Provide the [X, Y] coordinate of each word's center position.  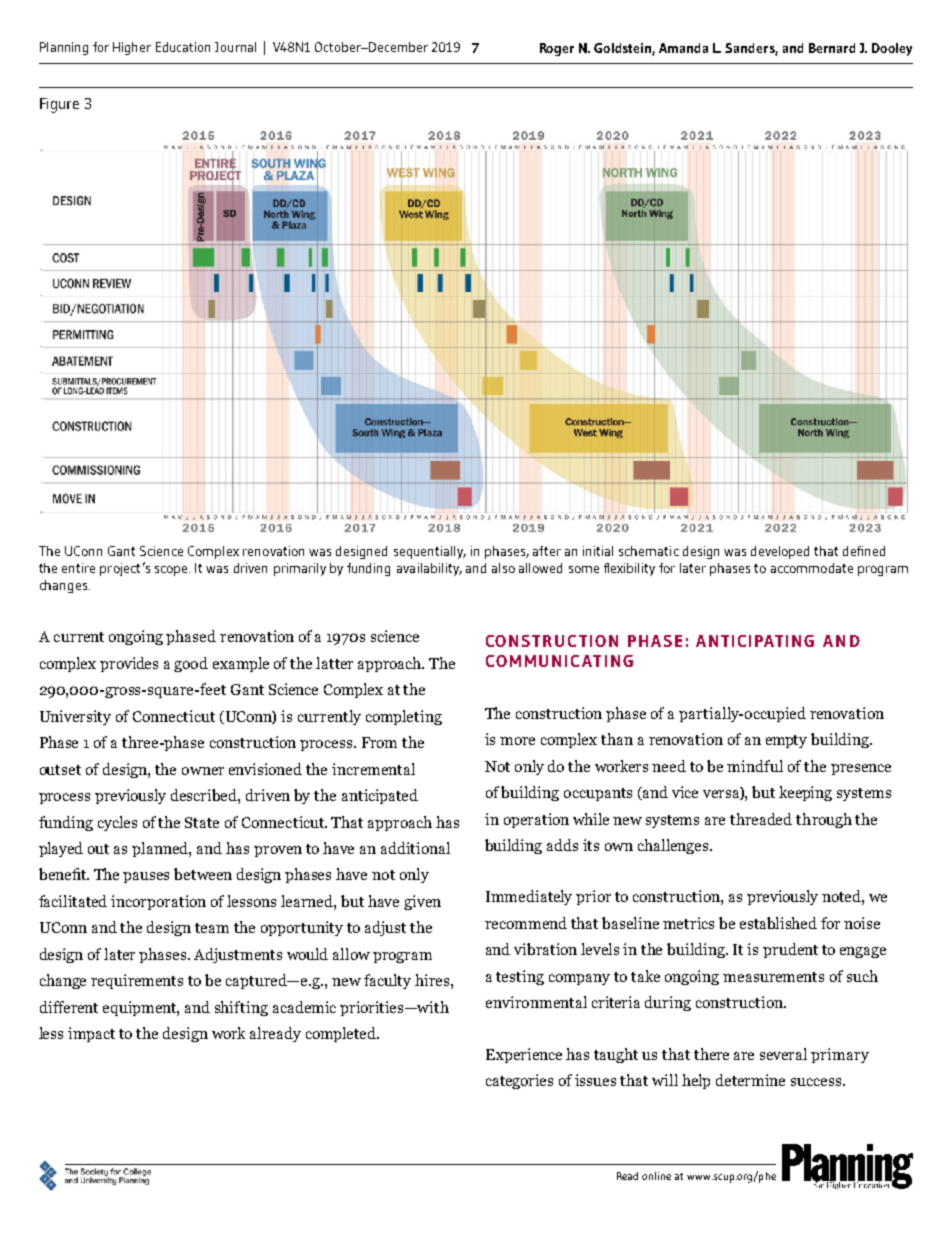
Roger [557, 49]
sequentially [430, 552]
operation [536, 820]
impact [91, 1034]
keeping [805, 793]
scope [172, 571]
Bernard [832, 48]
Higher [132, 48]
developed [780, 552]
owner [203, 771]
